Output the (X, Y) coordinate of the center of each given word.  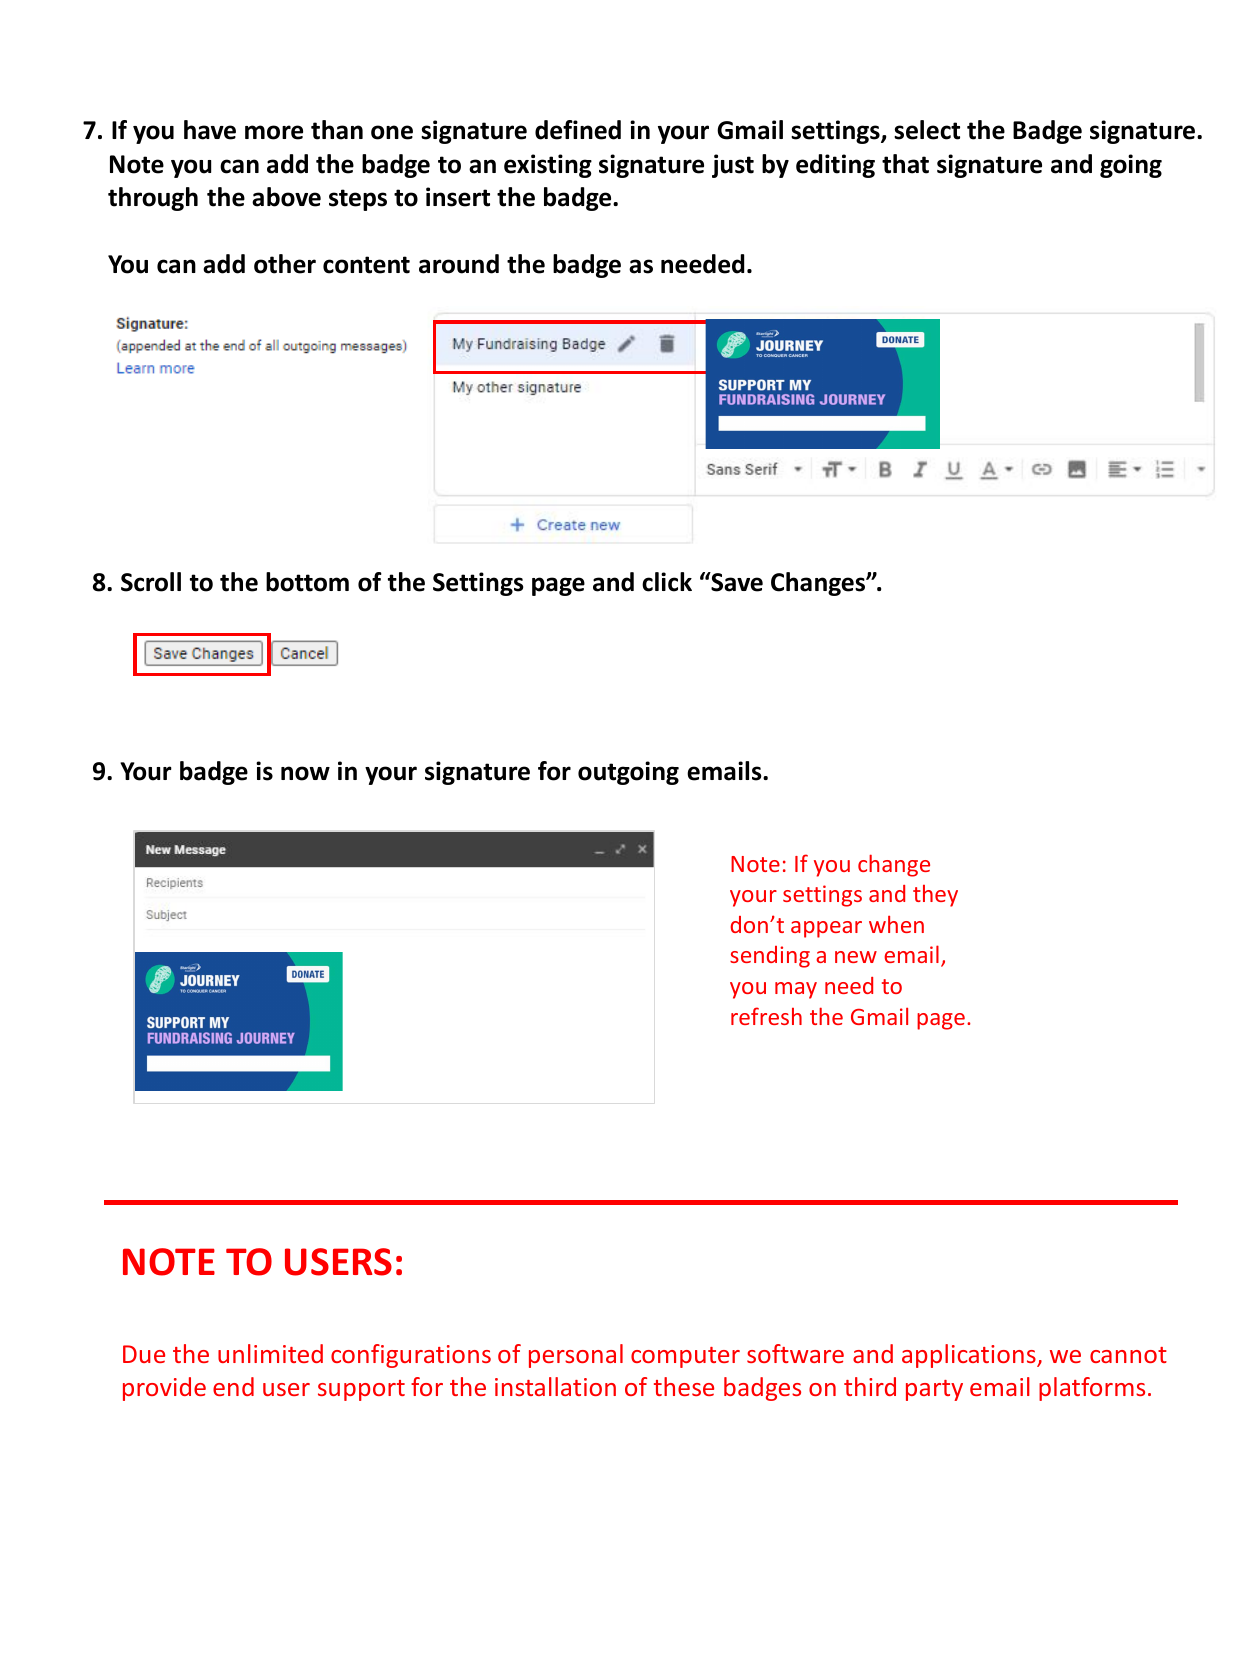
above (286, 197)
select (927, 130)
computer (685, 1357)
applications (970, 1356)
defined (578, 130)
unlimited (270, 1353)
